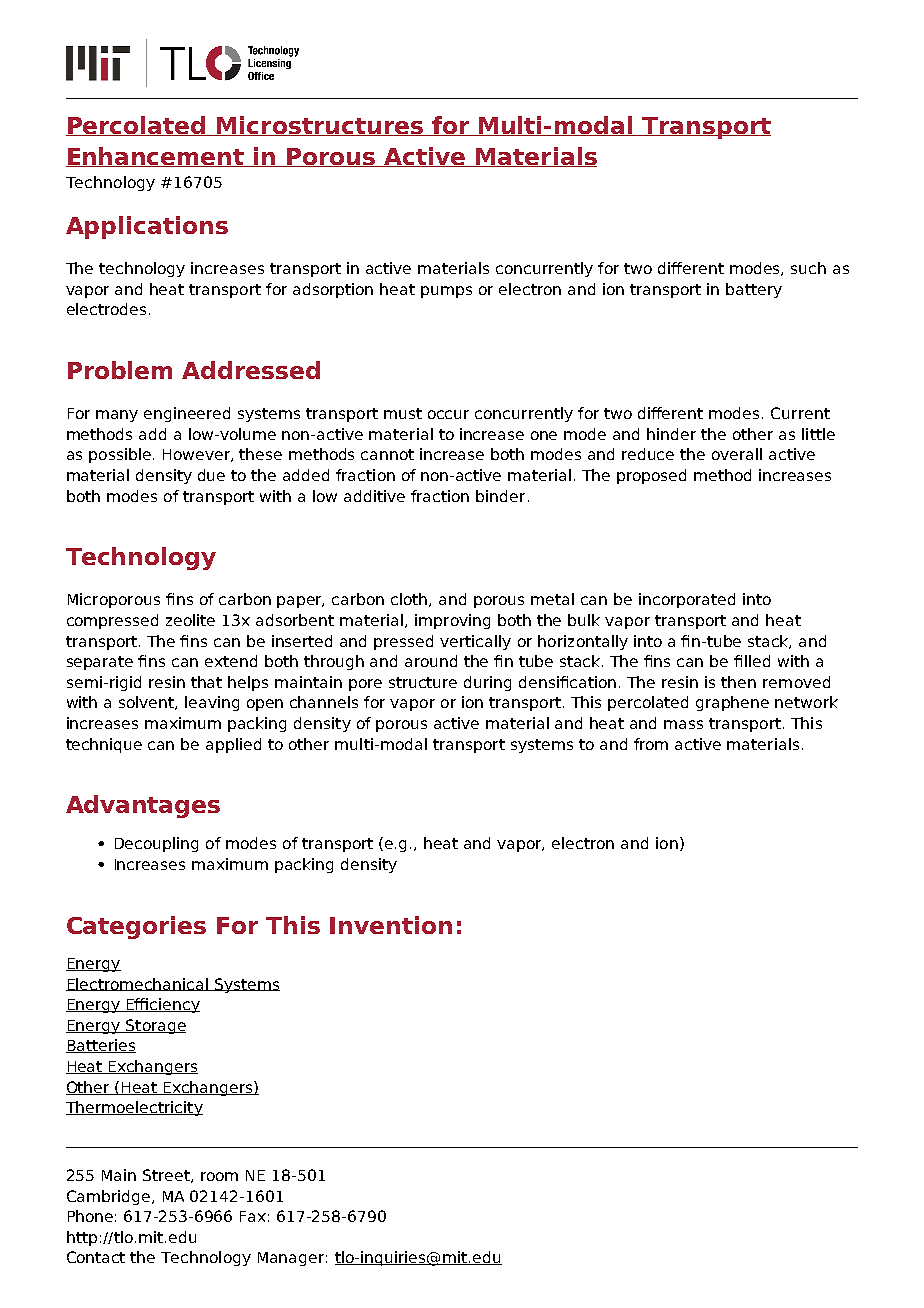  What do you see at coordinates (808, 268) in the screenshot?
I see `such` at bounding box center [808, 268].
